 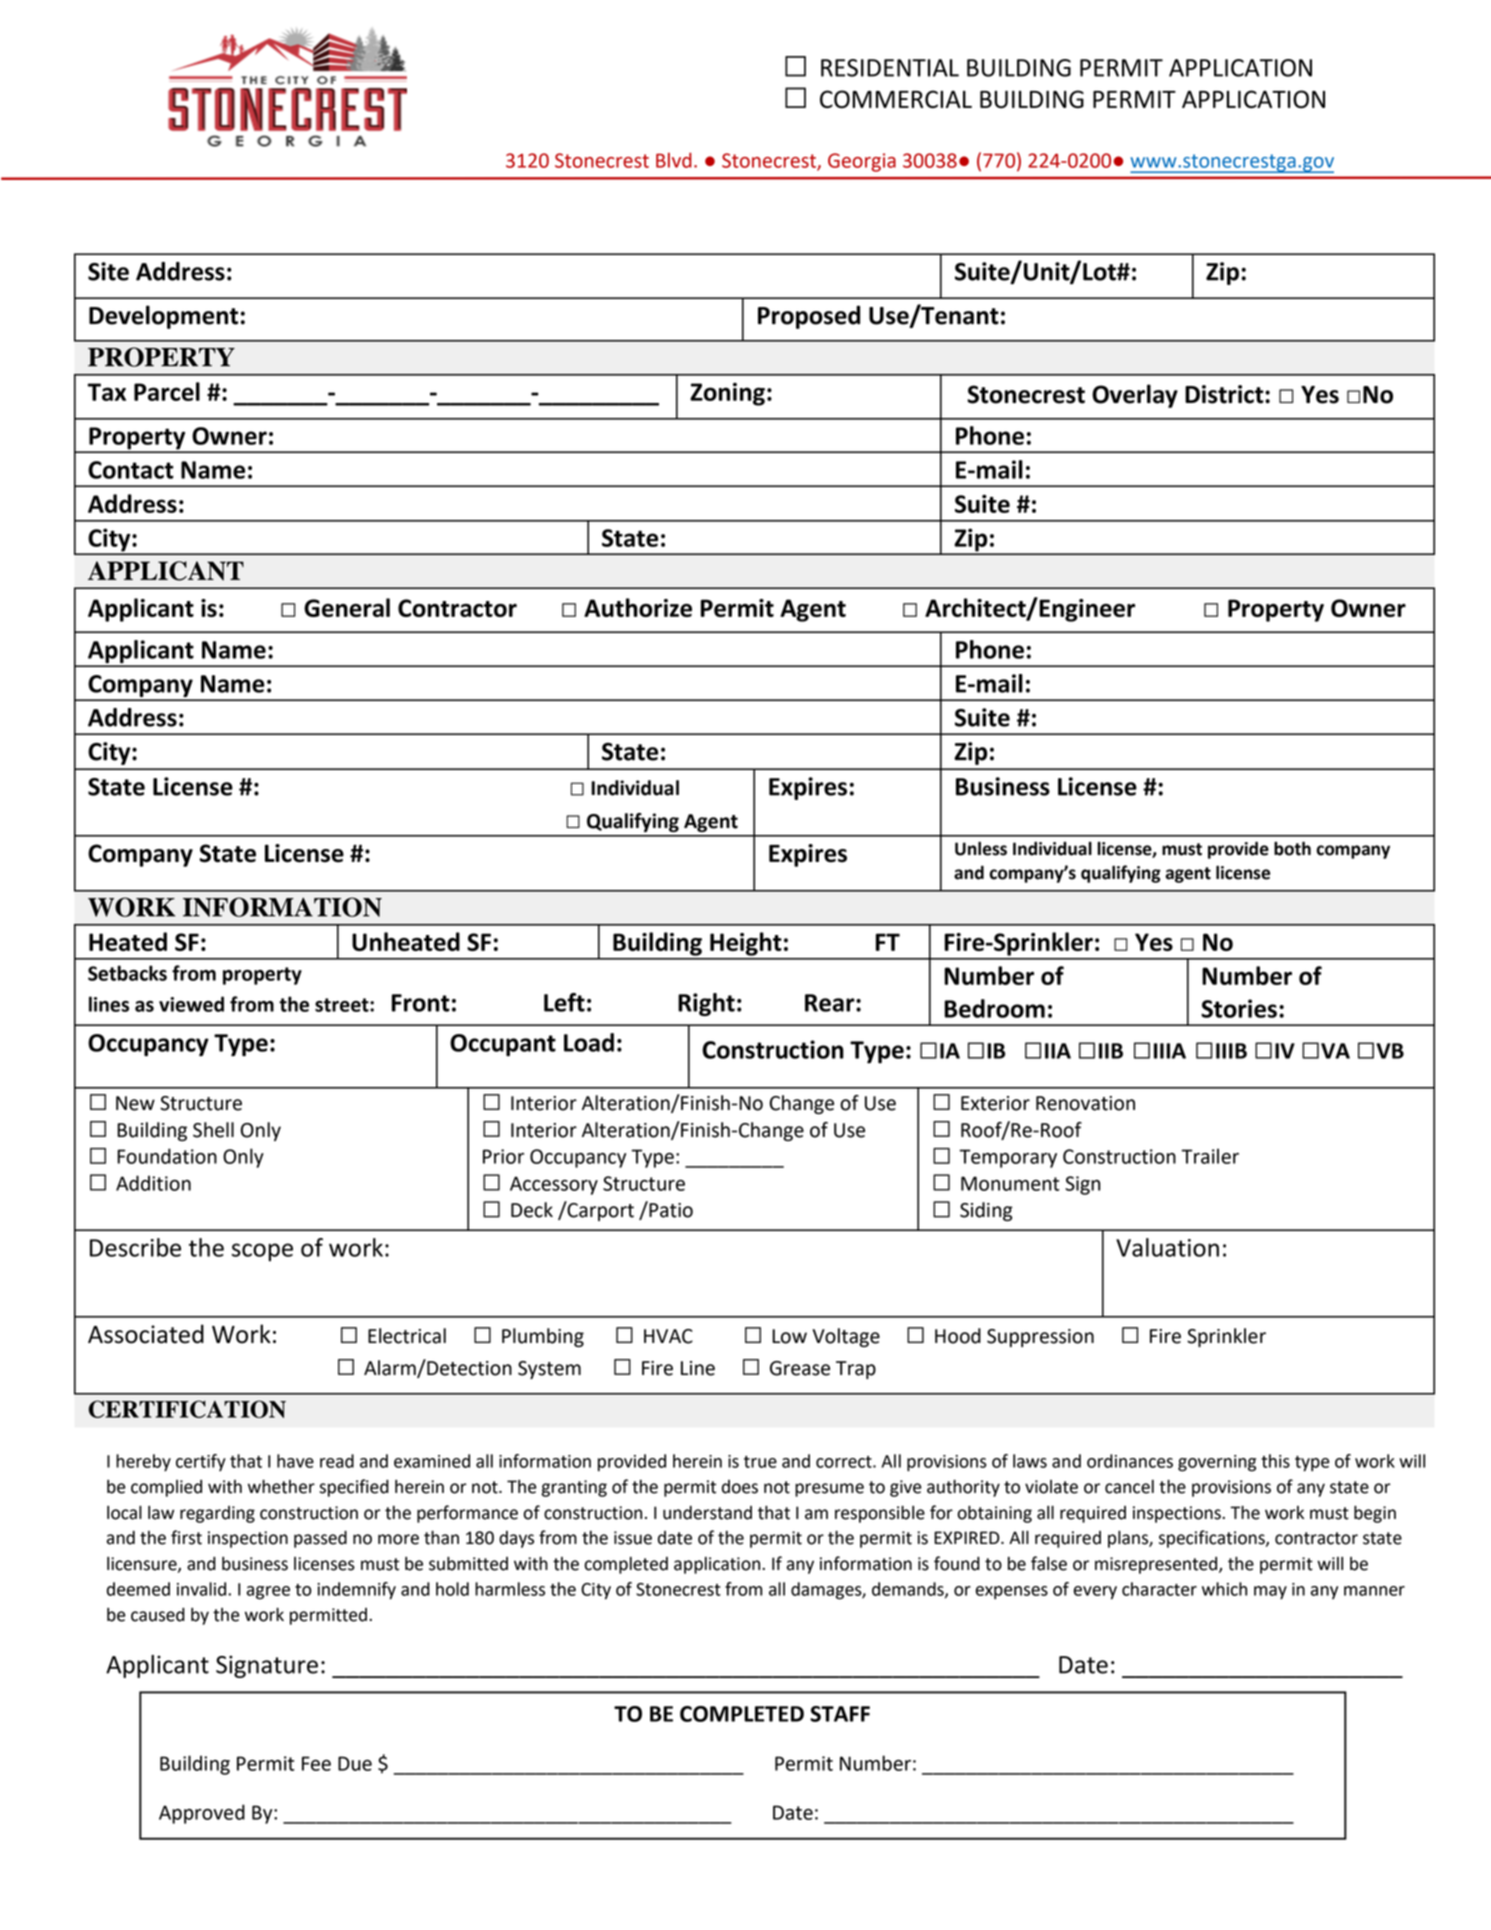 What do you see at coordinates (674, 160) in the screenshot?
I see `Blvd` at bounding box center [674, 160].
